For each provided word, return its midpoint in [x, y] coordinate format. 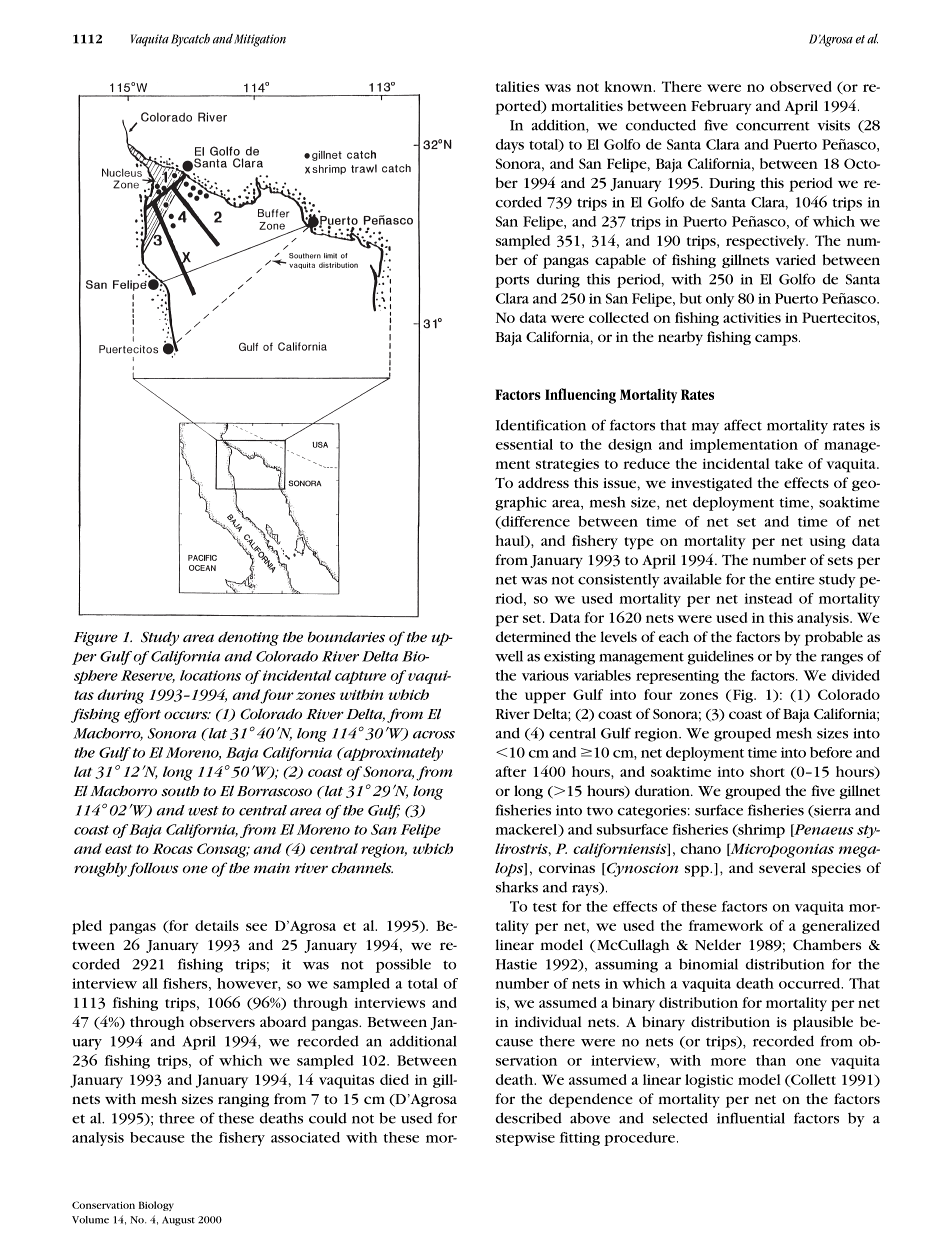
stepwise [525, 1139]
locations [210, 675]
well [509, 656]
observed [801, 86]
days [510, 146]
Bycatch [190, 40]
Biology [156, 1206]
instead [768, 598]
